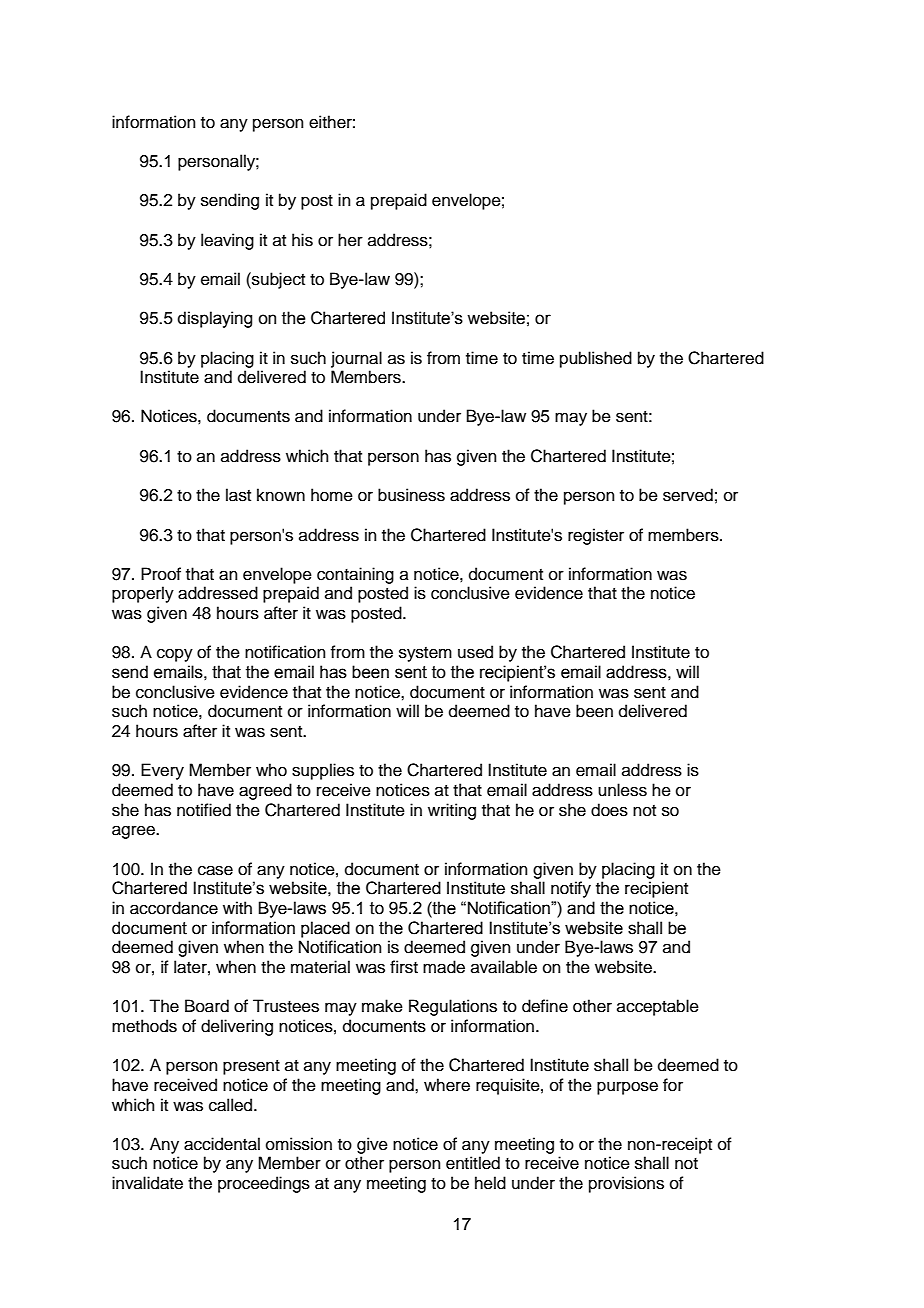 Image resolution: width=924 pixels, height=1308 pixels. Describe the element at coordinates (622, 790) in the document. I see `unless` at that location.
